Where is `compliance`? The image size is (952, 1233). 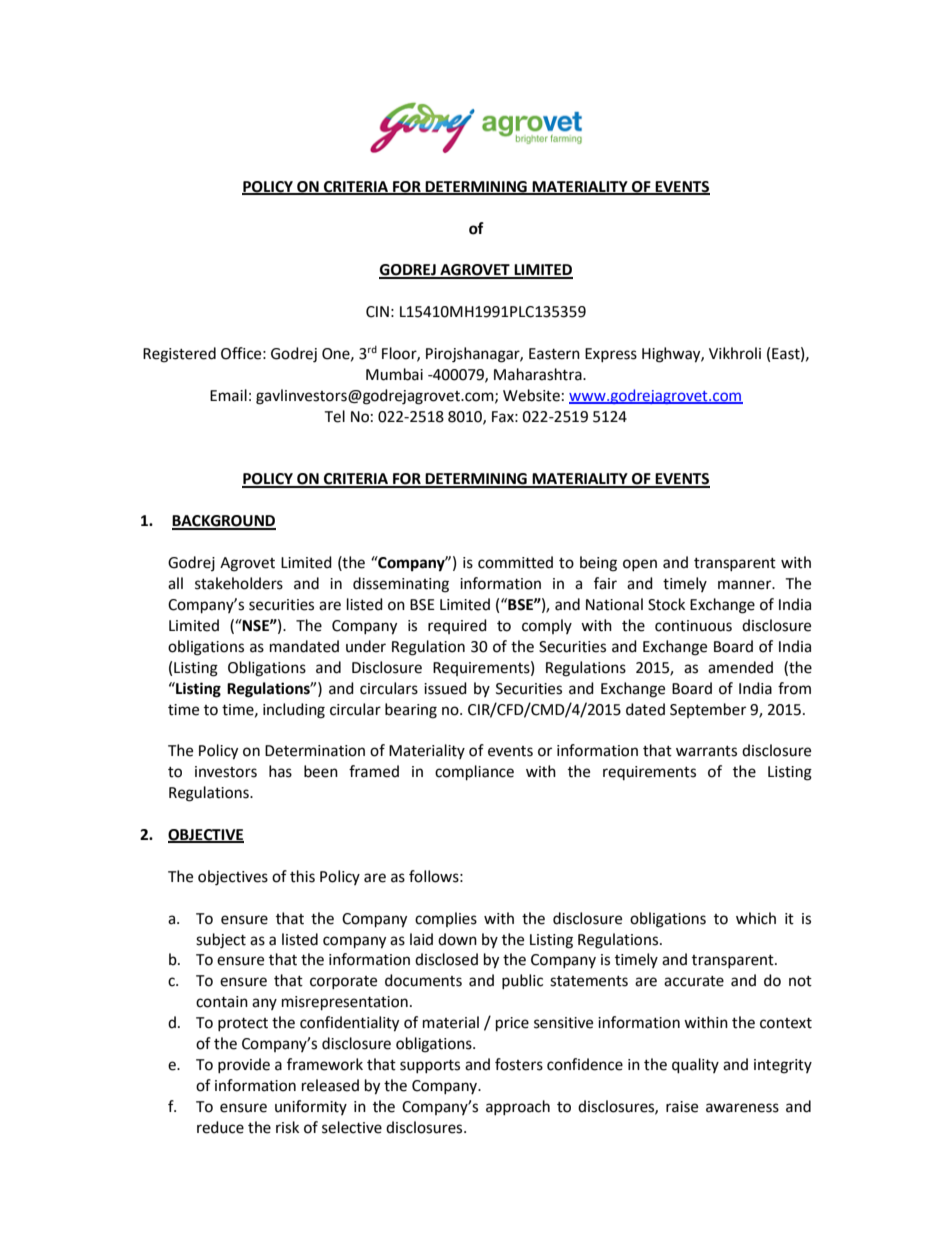
compliance is located at coordinates (474, 773).
